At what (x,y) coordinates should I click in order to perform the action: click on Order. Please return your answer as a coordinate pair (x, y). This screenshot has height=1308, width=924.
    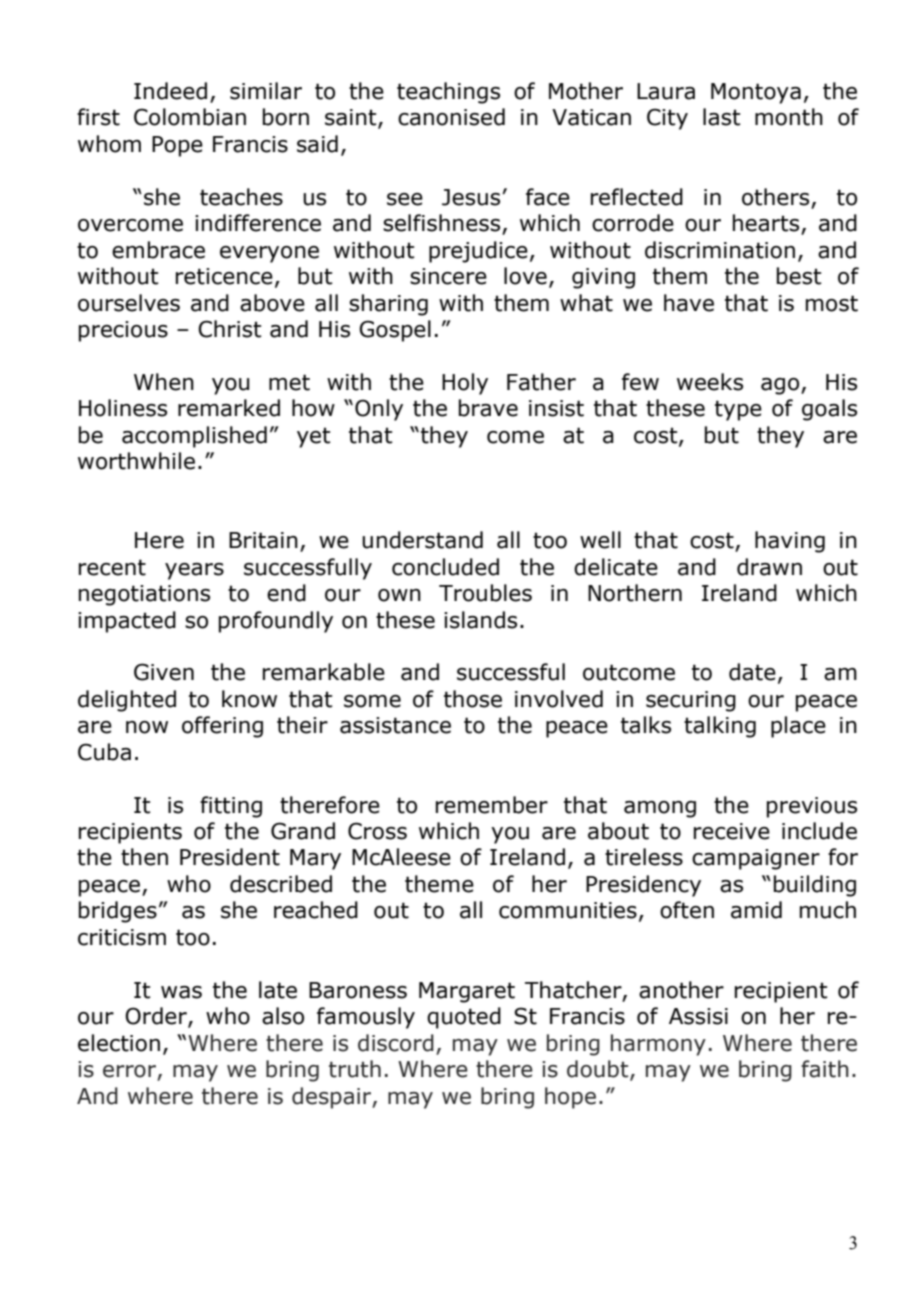
    Looking at the image, I should click on (157, 1017).
